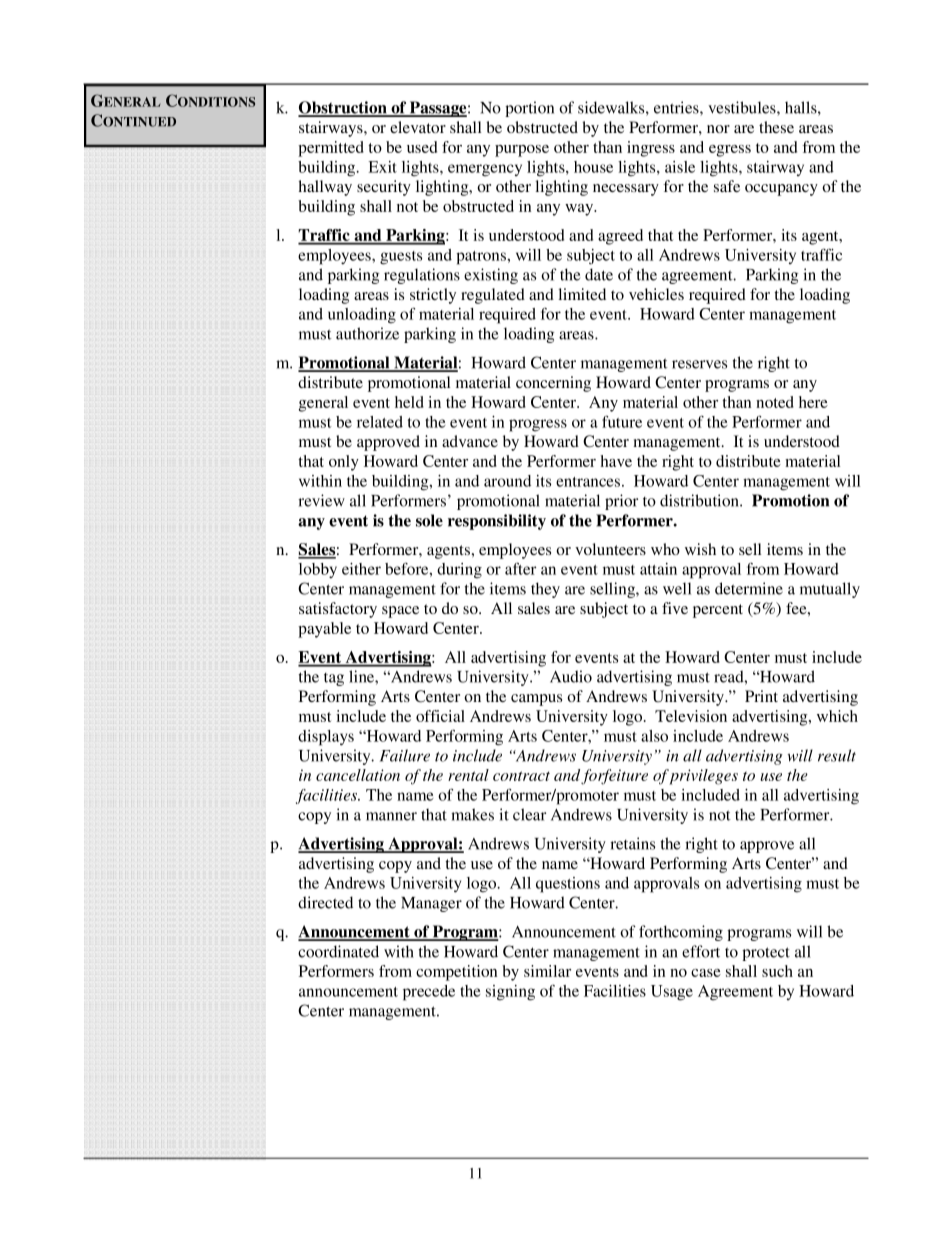 The height and width of the image is (1233, 952). Describe the element at coordinates (382, 167) in the image. I see `Exit` at that location.
